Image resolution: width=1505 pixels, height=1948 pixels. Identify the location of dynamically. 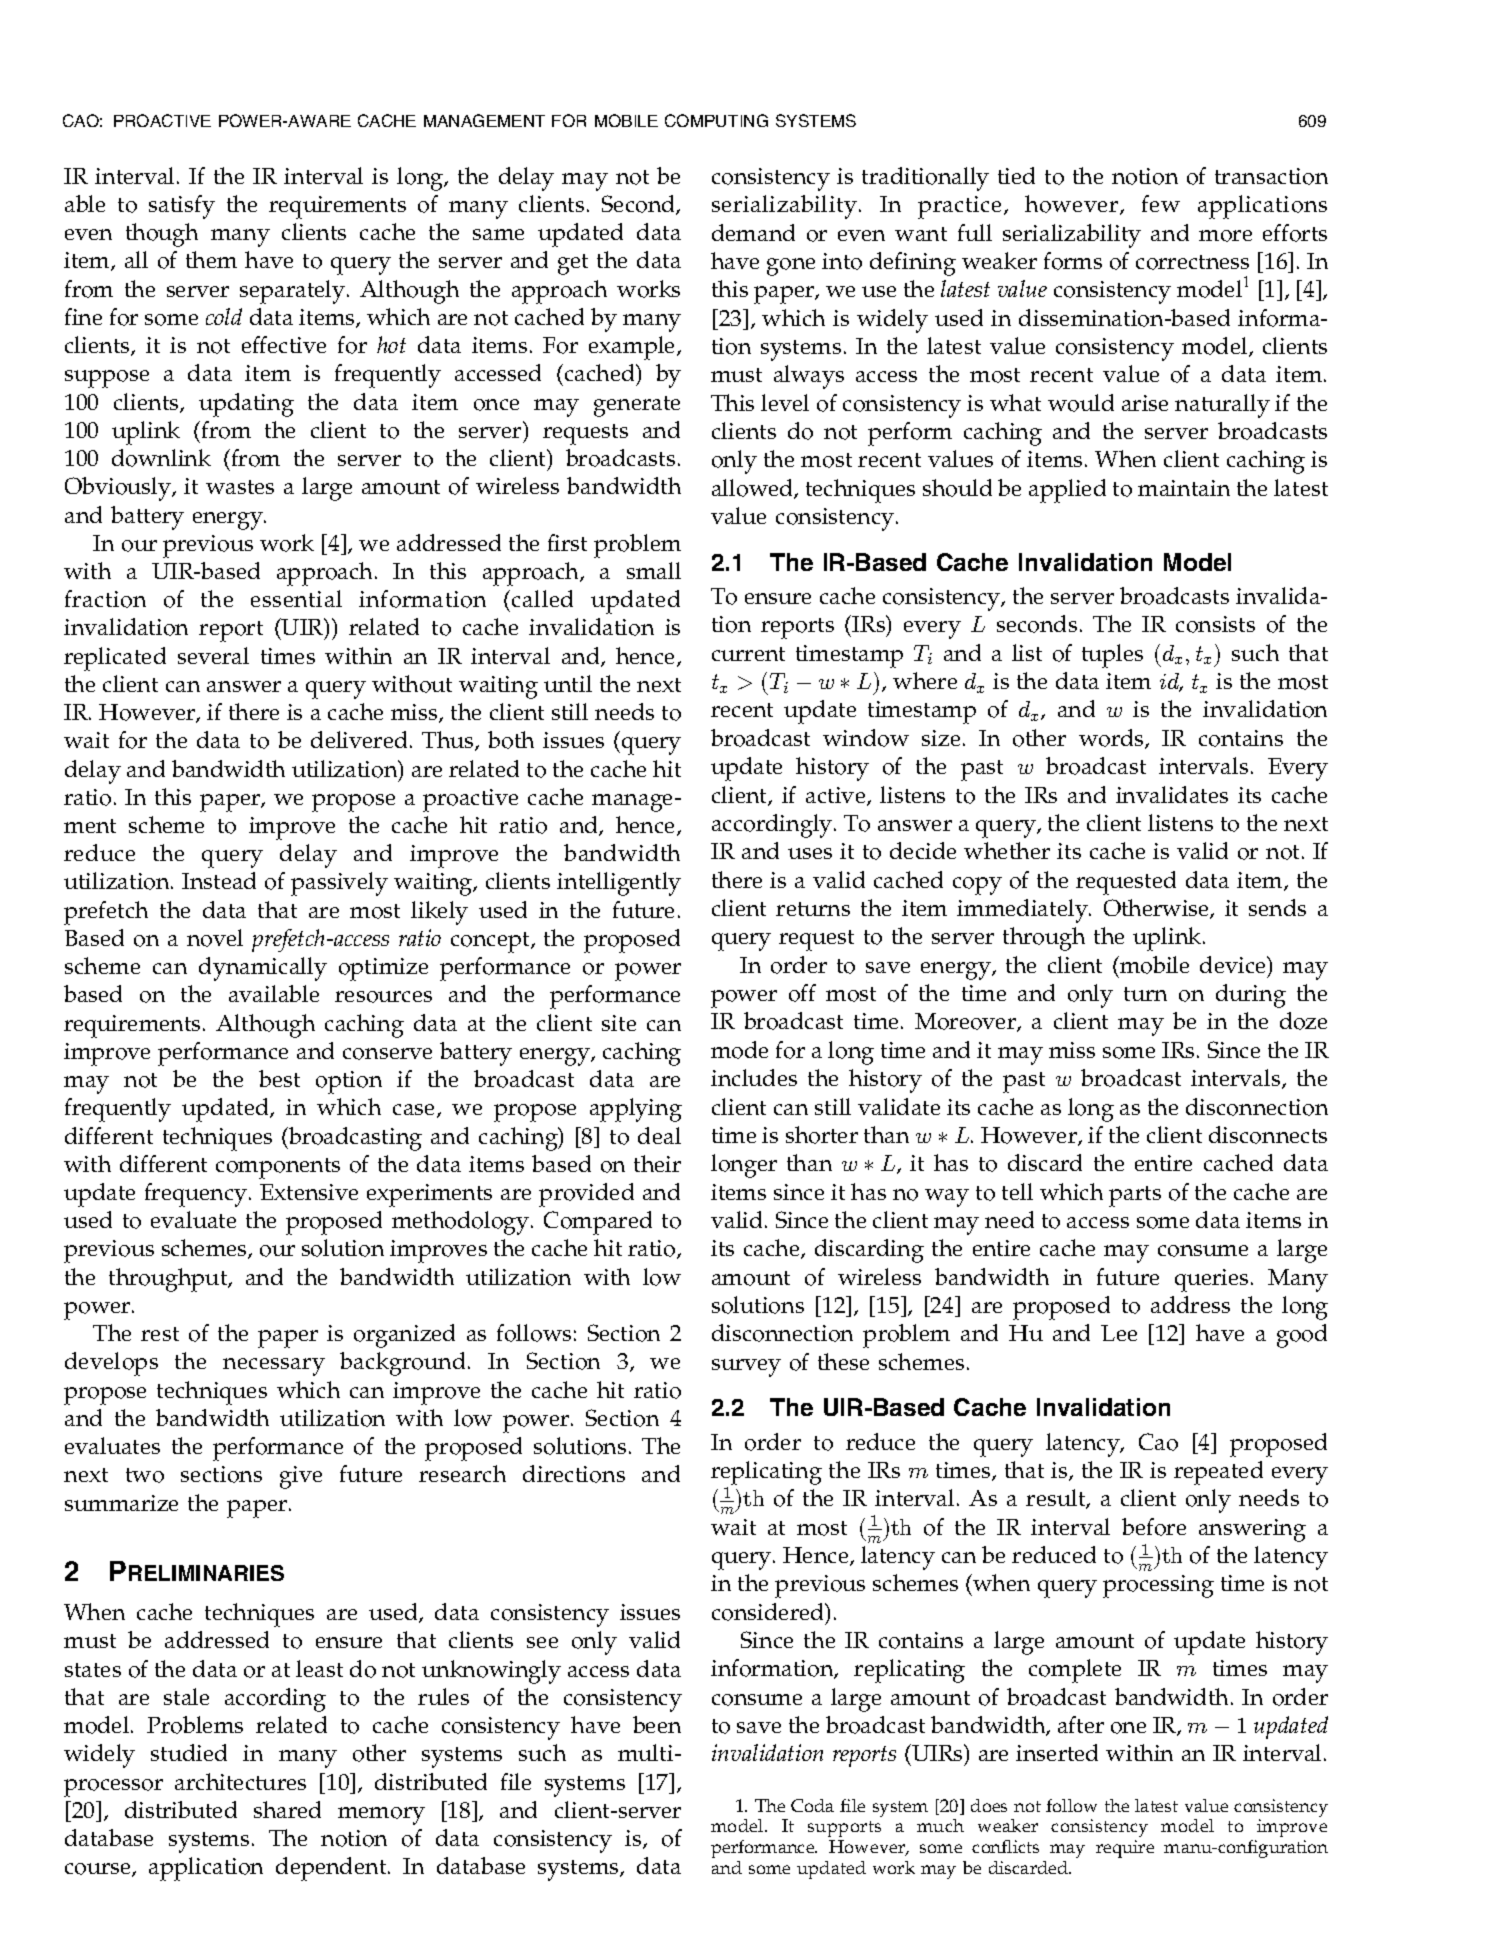
(263, 969).
